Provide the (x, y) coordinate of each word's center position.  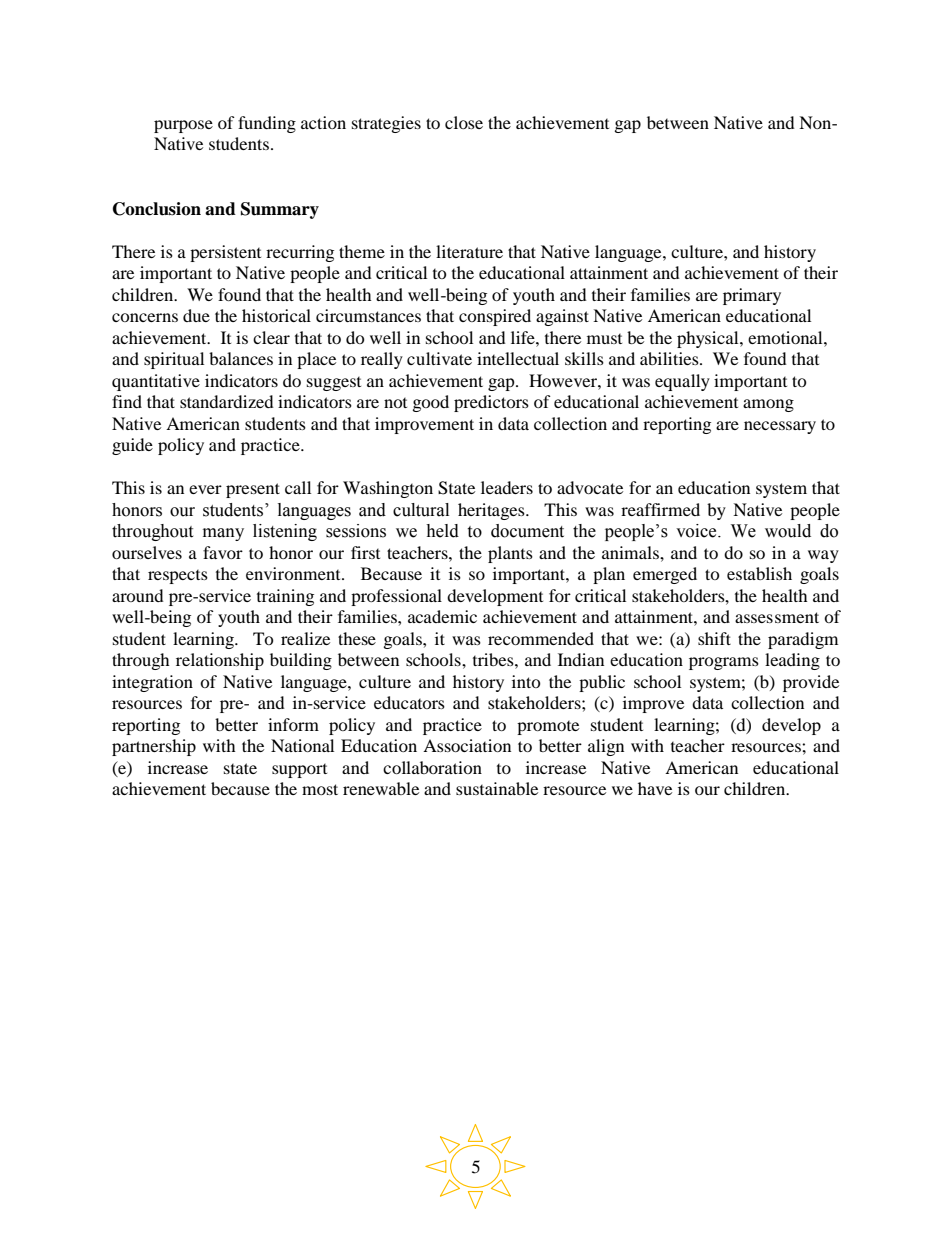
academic (442, 616)
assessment (777, 617)
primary (752, 296)
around (138, 595)
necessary (780, 427)
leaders (507, 487)
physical (709, 339)
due (196, 315)
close (464, 122)
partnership (154, 747)
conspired (495, 317)
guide (132, 446)
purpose (183, 126)
